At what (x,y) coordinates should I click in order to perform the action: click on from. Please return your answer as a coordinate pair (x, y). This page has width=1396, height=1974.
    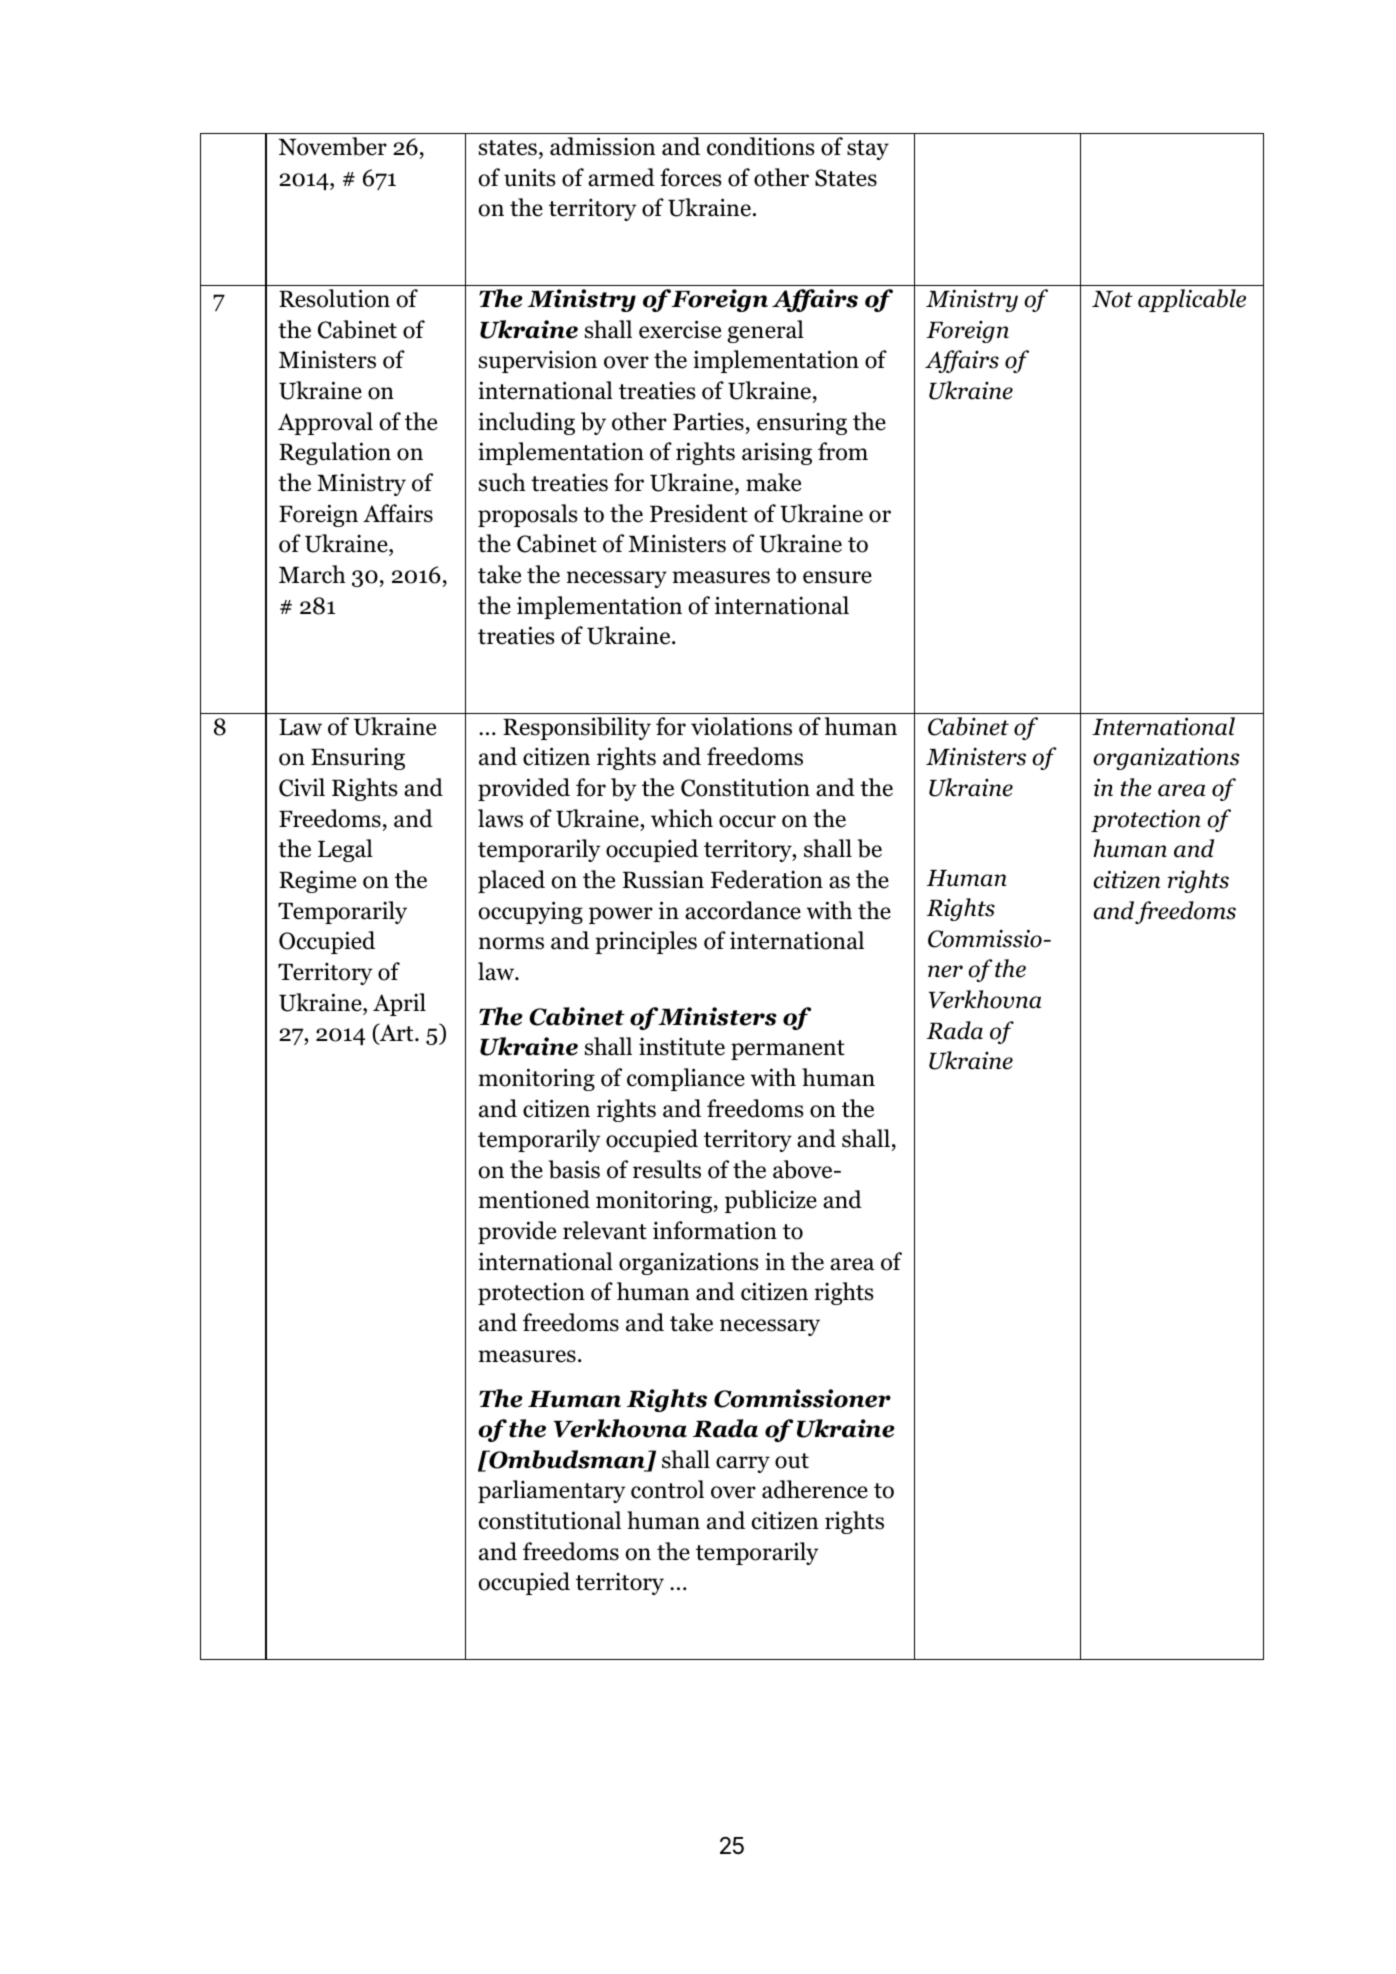
    Looking at the image, I should click on (843, 451).
